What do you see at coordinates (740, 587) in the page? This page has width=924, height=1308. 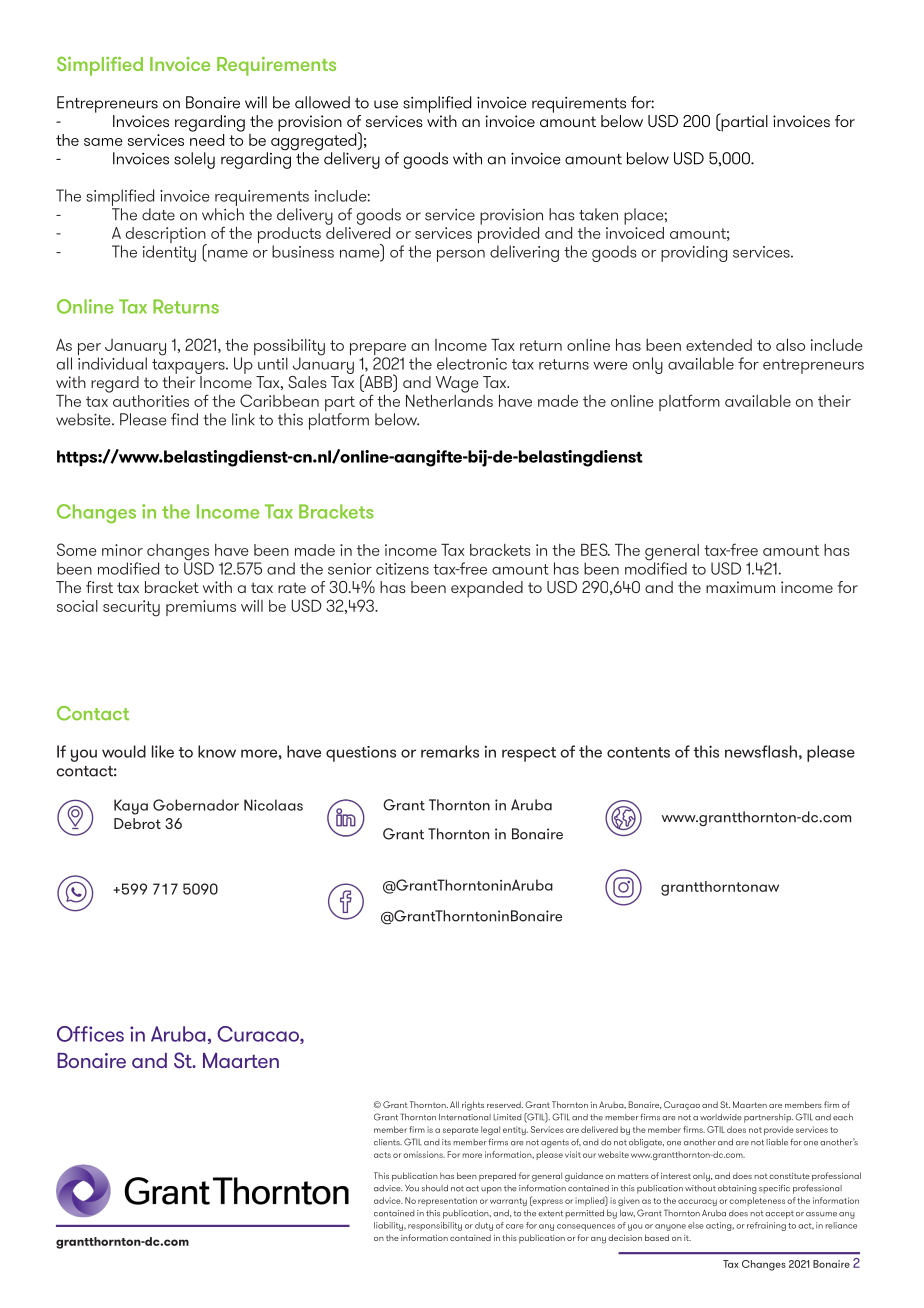 I see `maximum` at bounding box center [740, 587].
